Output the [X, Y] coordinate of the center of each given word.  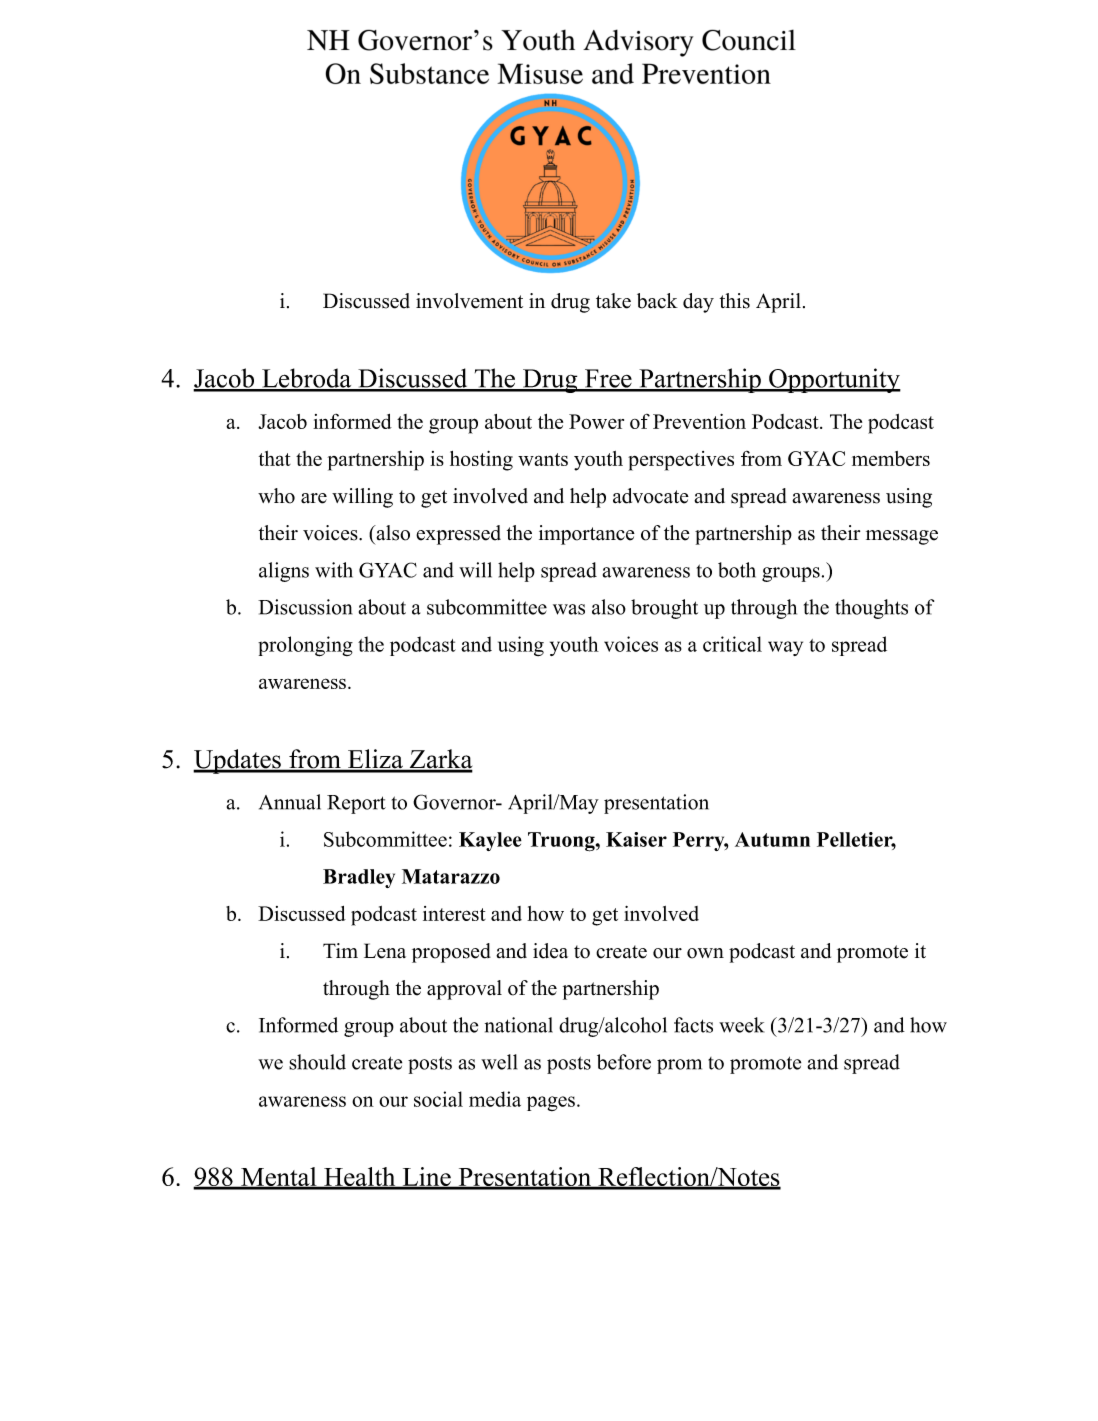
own [705, 953]
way [785, 648]
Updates [238, 761]
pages [551, 1103]
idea [550, 951]
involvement [469, 301]
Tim [340, 950]
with [334, 570]
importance [587, 535]
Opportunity [834, 380]
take [613, 301]
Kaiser [636, 839]
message [902, 537]
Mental [279, 1178]
